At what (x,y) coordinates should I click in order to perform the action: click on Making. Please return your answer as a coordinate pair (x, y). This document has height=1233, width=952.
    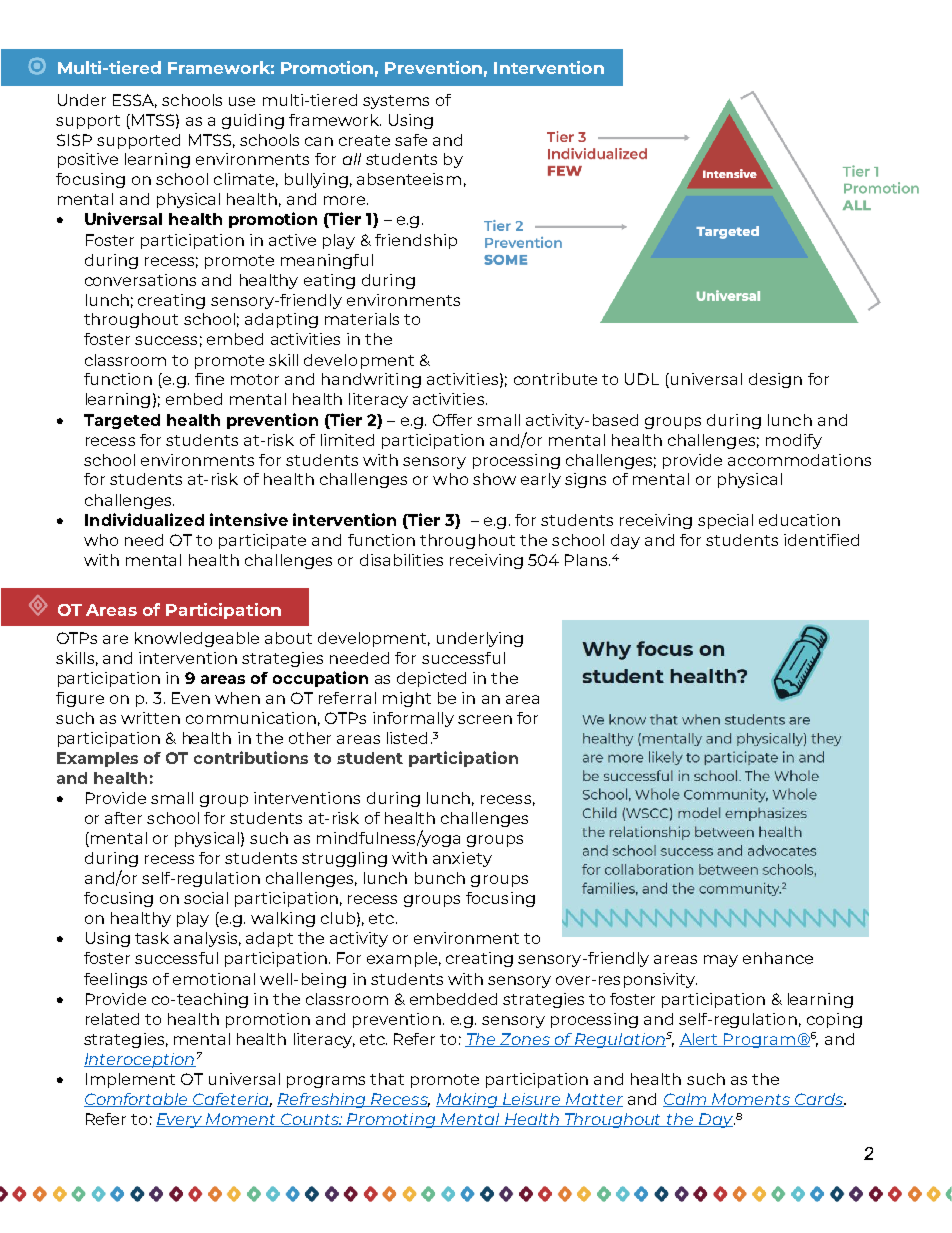
    Looking at the image, I should click on (468, 1100).
